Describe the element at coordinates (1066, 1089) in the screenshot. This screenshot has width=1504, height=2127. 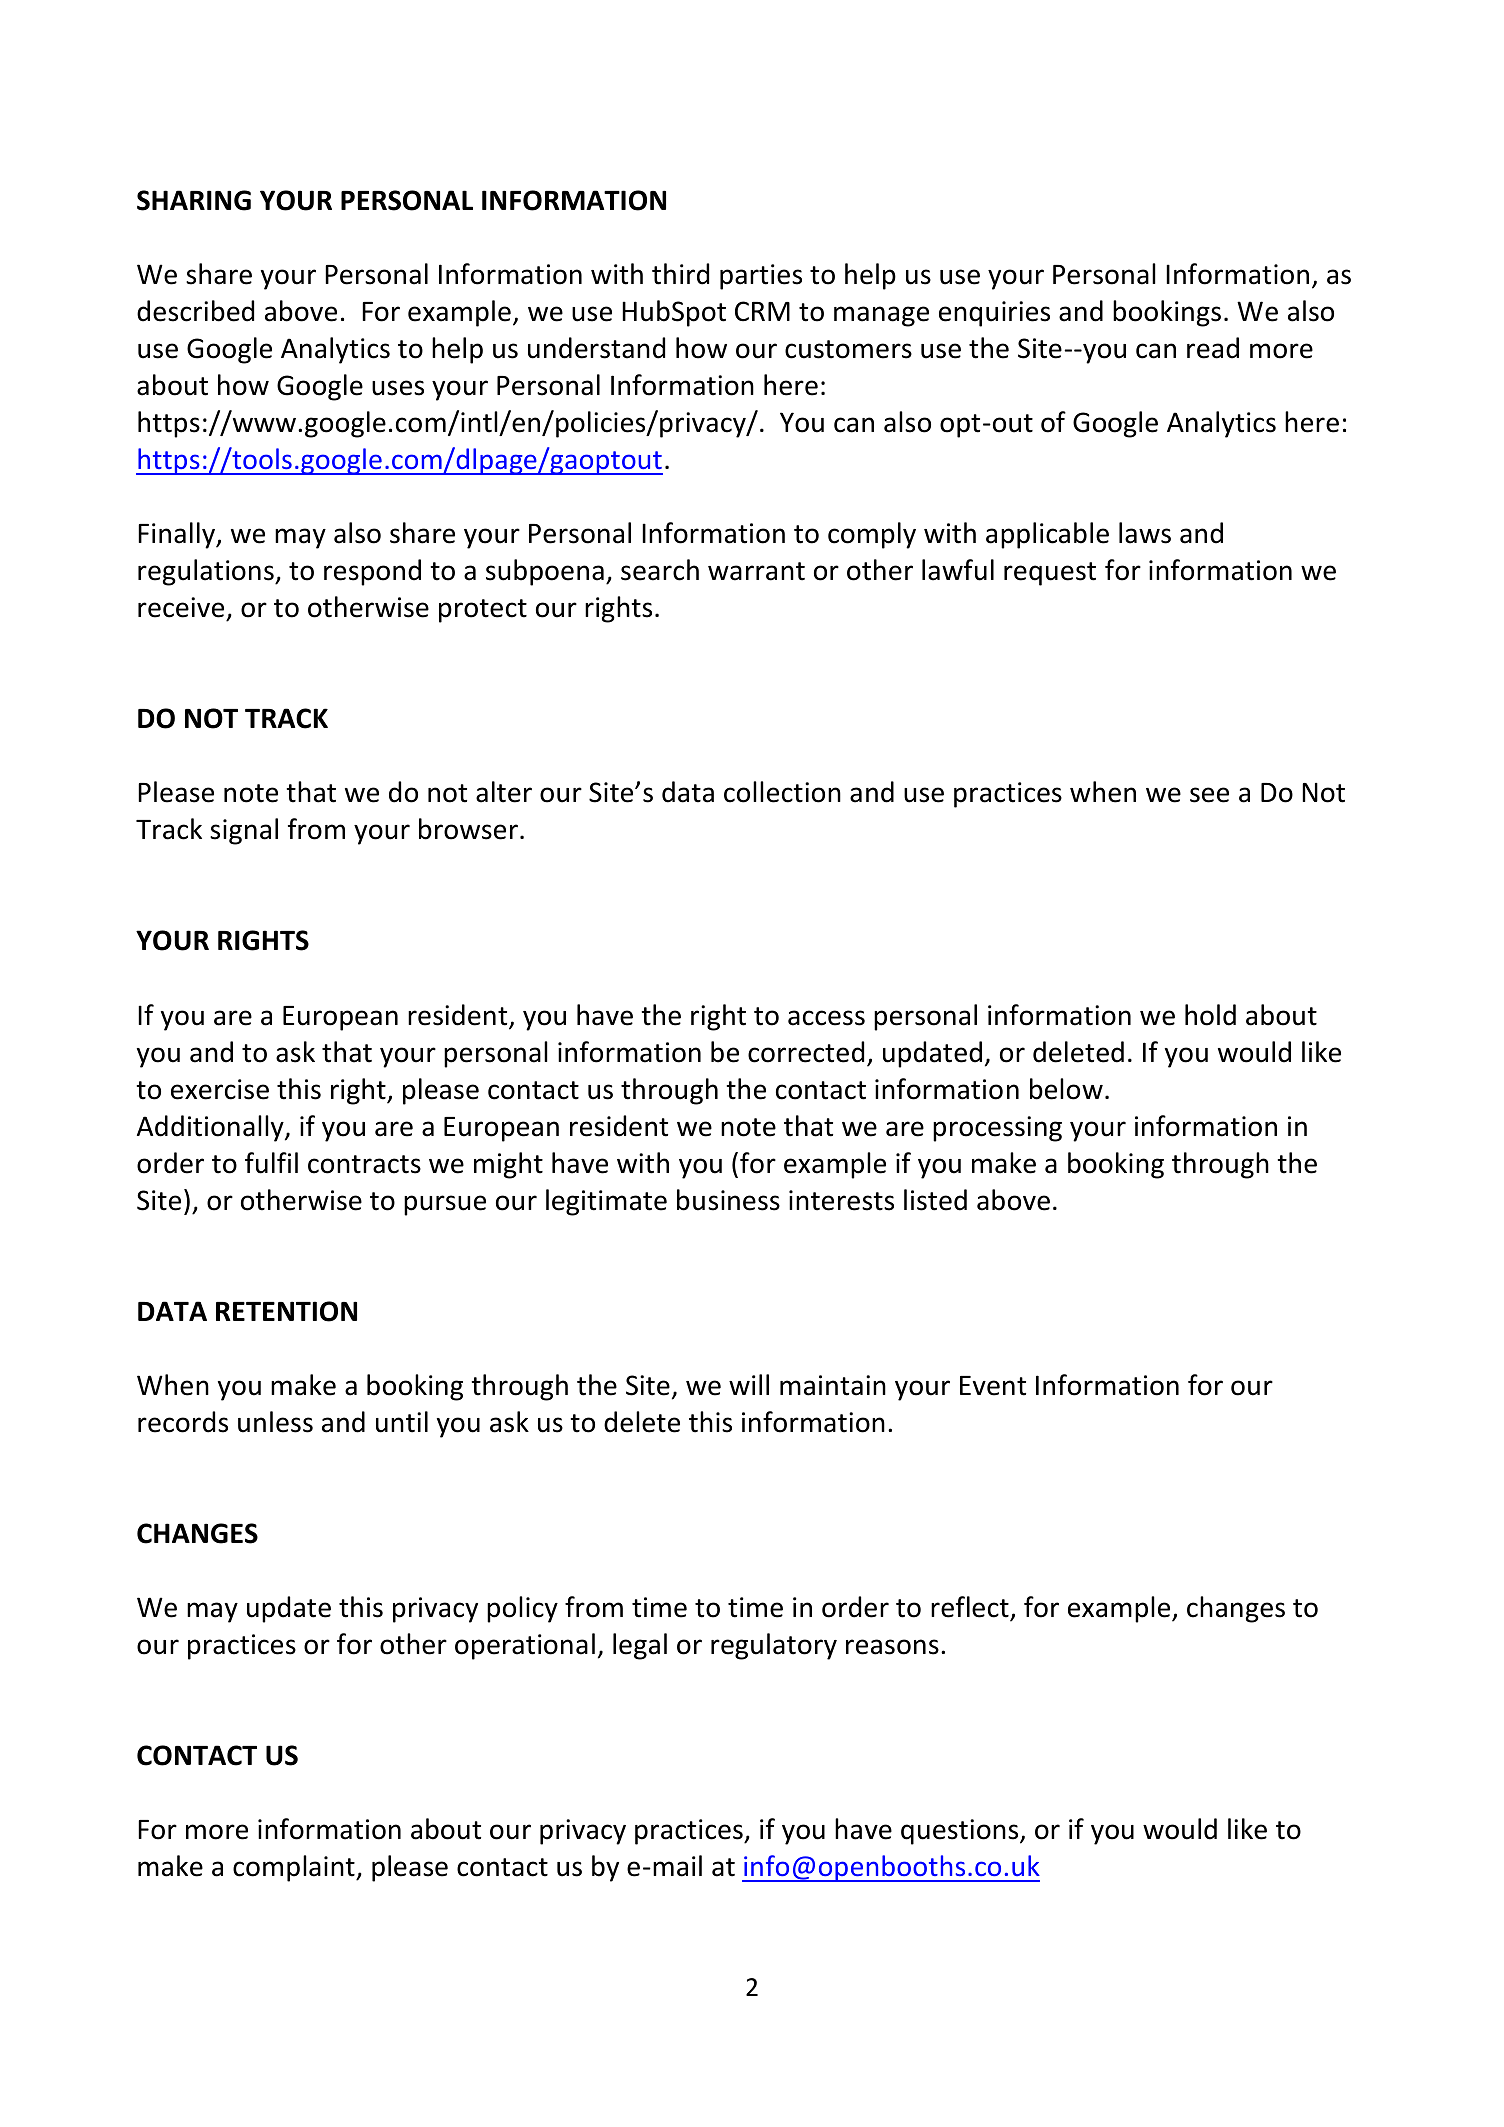
I see `below` at that location.
